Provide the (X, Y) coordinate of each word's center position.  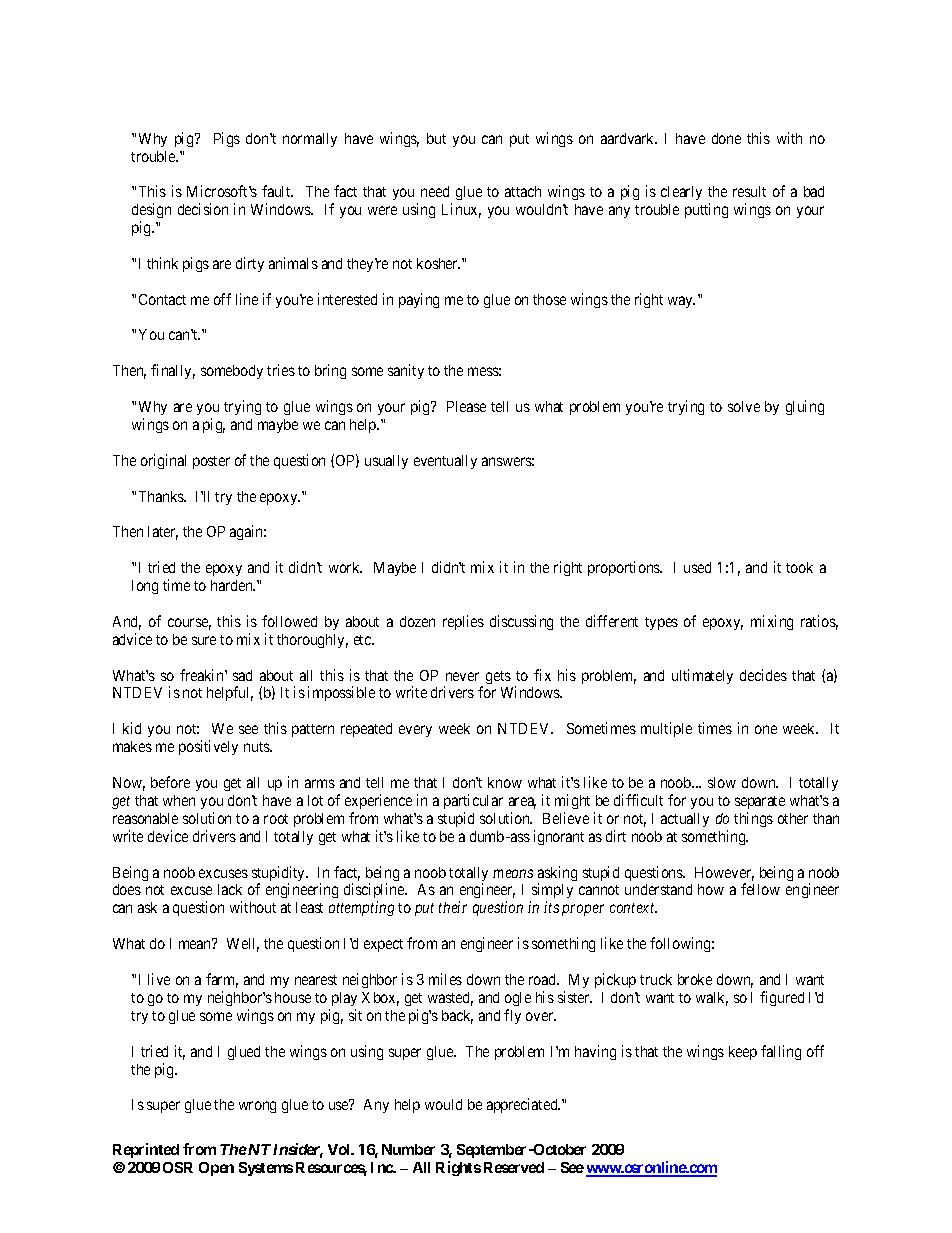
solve (744, 406)
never (462, 676)
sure (204, 640)
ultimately (702, 676)
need (435, 191)
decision (203, 209)
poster (211, 462)
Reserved (514, 1167)
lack (230, 889)
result (749, 191)
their (453, 907)
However (724, 874)
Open (216, 1169)
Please (466, 406)
